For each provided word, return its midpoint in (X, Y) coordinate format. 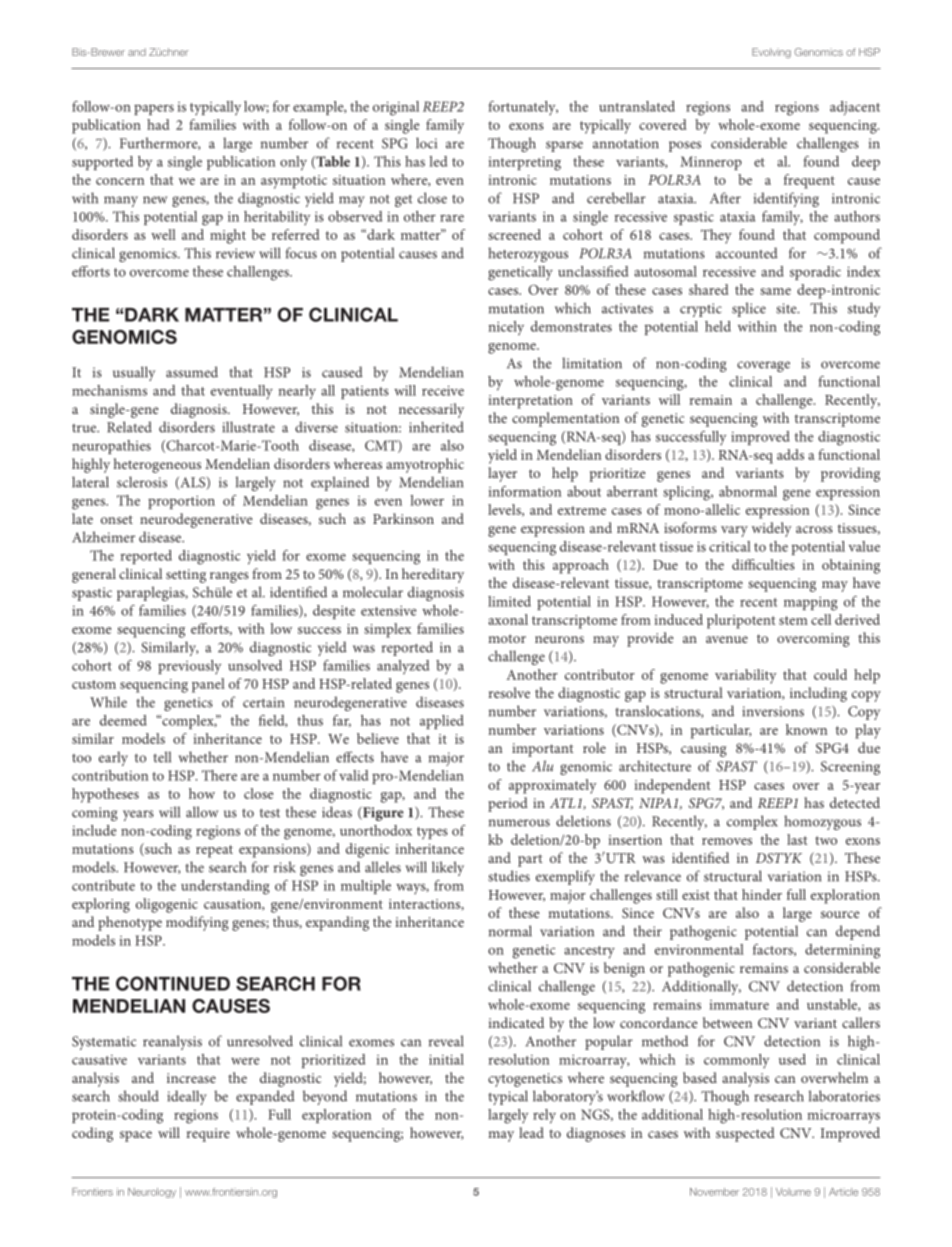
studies (509, 876)
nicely (506, 328)
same (775, 291)
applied (442, 722)
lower (427, 500)
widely (772, 529)
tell (162, 757)
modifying (197, 923)
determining (842, 951)
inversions (773, 711)
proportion (181, 502)
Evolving (771, 53)
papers (154, 109)
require (208, 1135)
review (235, 253)
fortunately (523, 108)
